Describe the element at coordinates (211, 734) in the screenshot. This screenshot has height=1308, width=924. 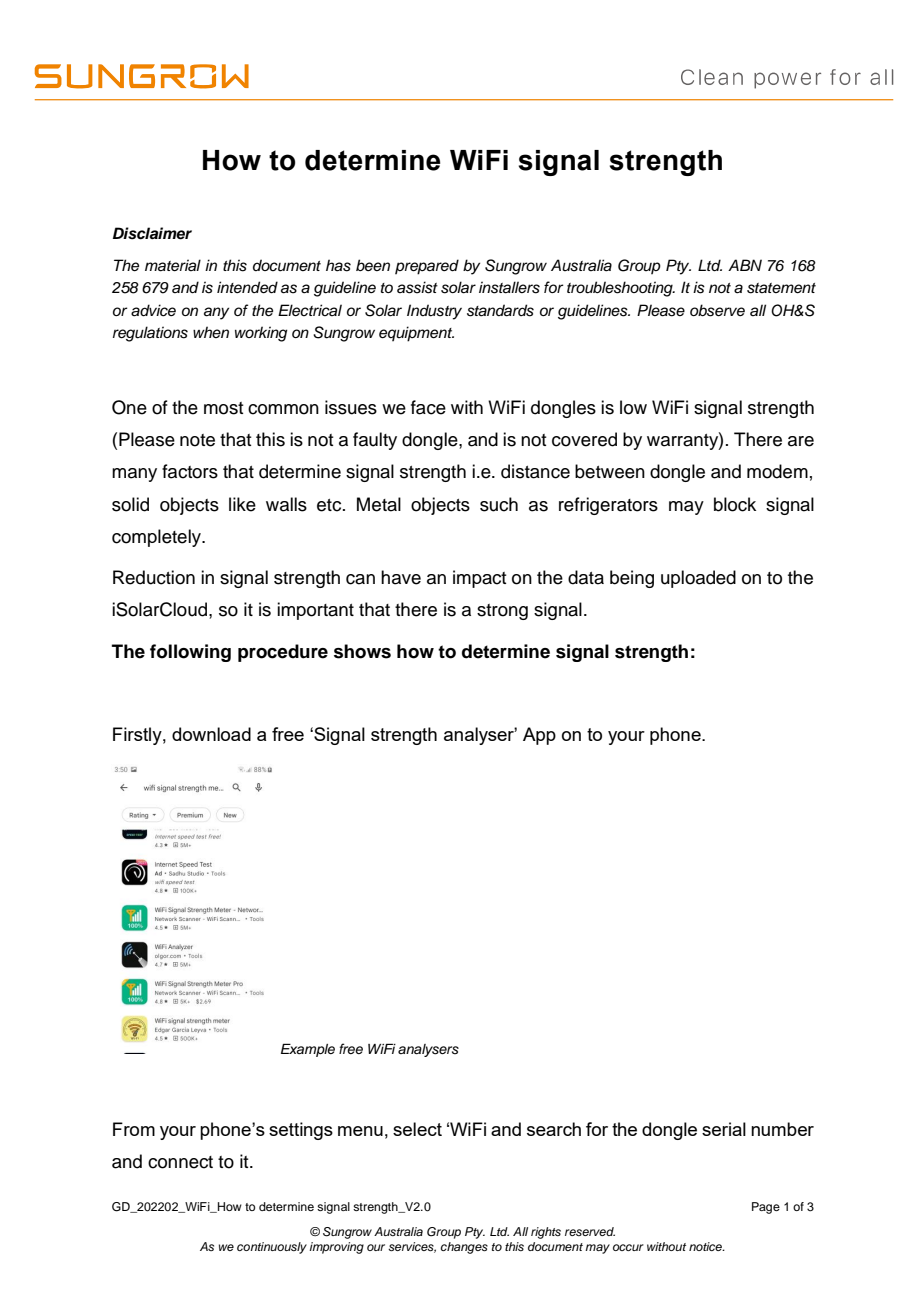
I see `download` at that location.
